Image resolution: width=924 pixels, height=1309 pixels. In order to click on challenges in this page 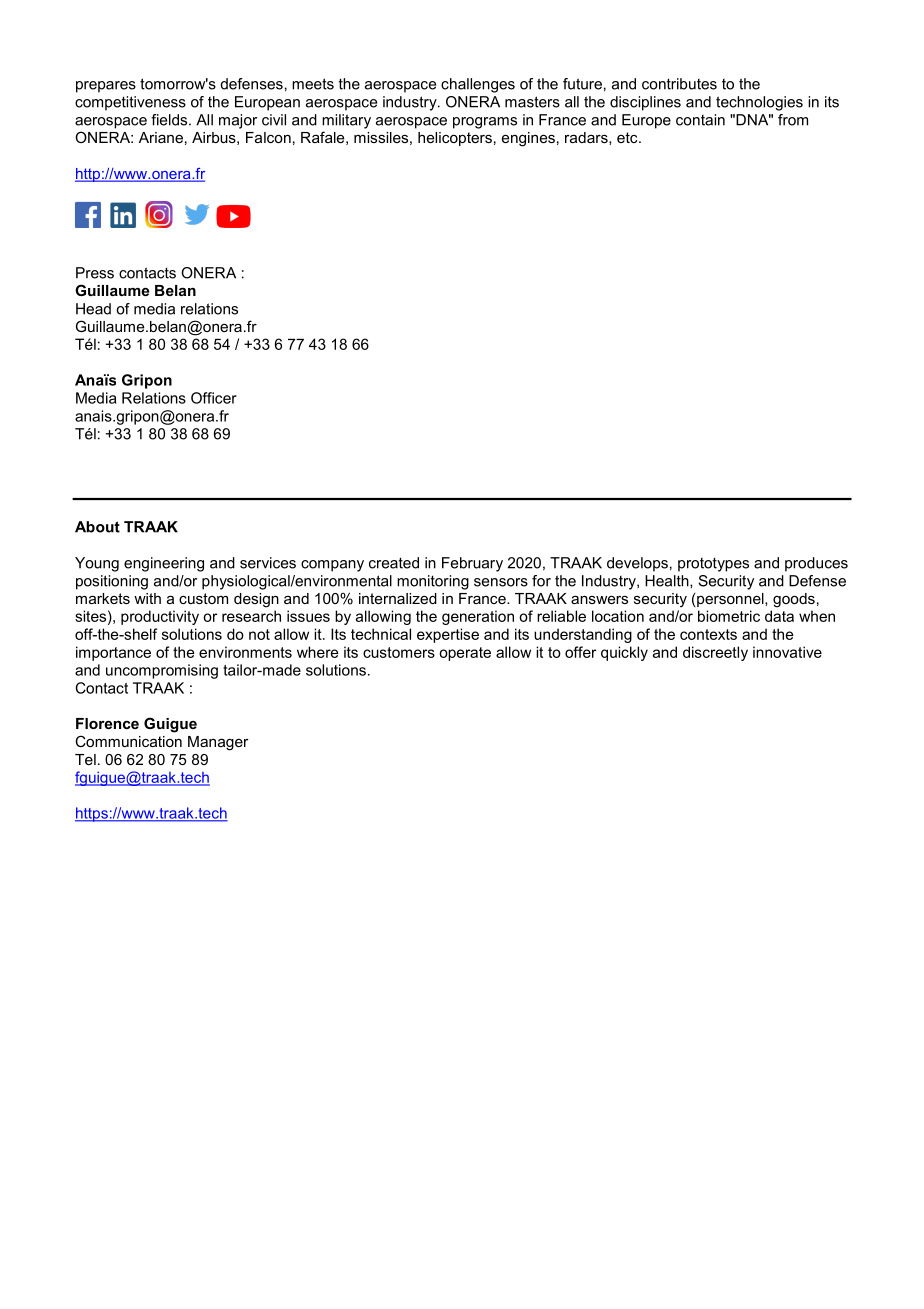, I will do `click(478, 85)`.
